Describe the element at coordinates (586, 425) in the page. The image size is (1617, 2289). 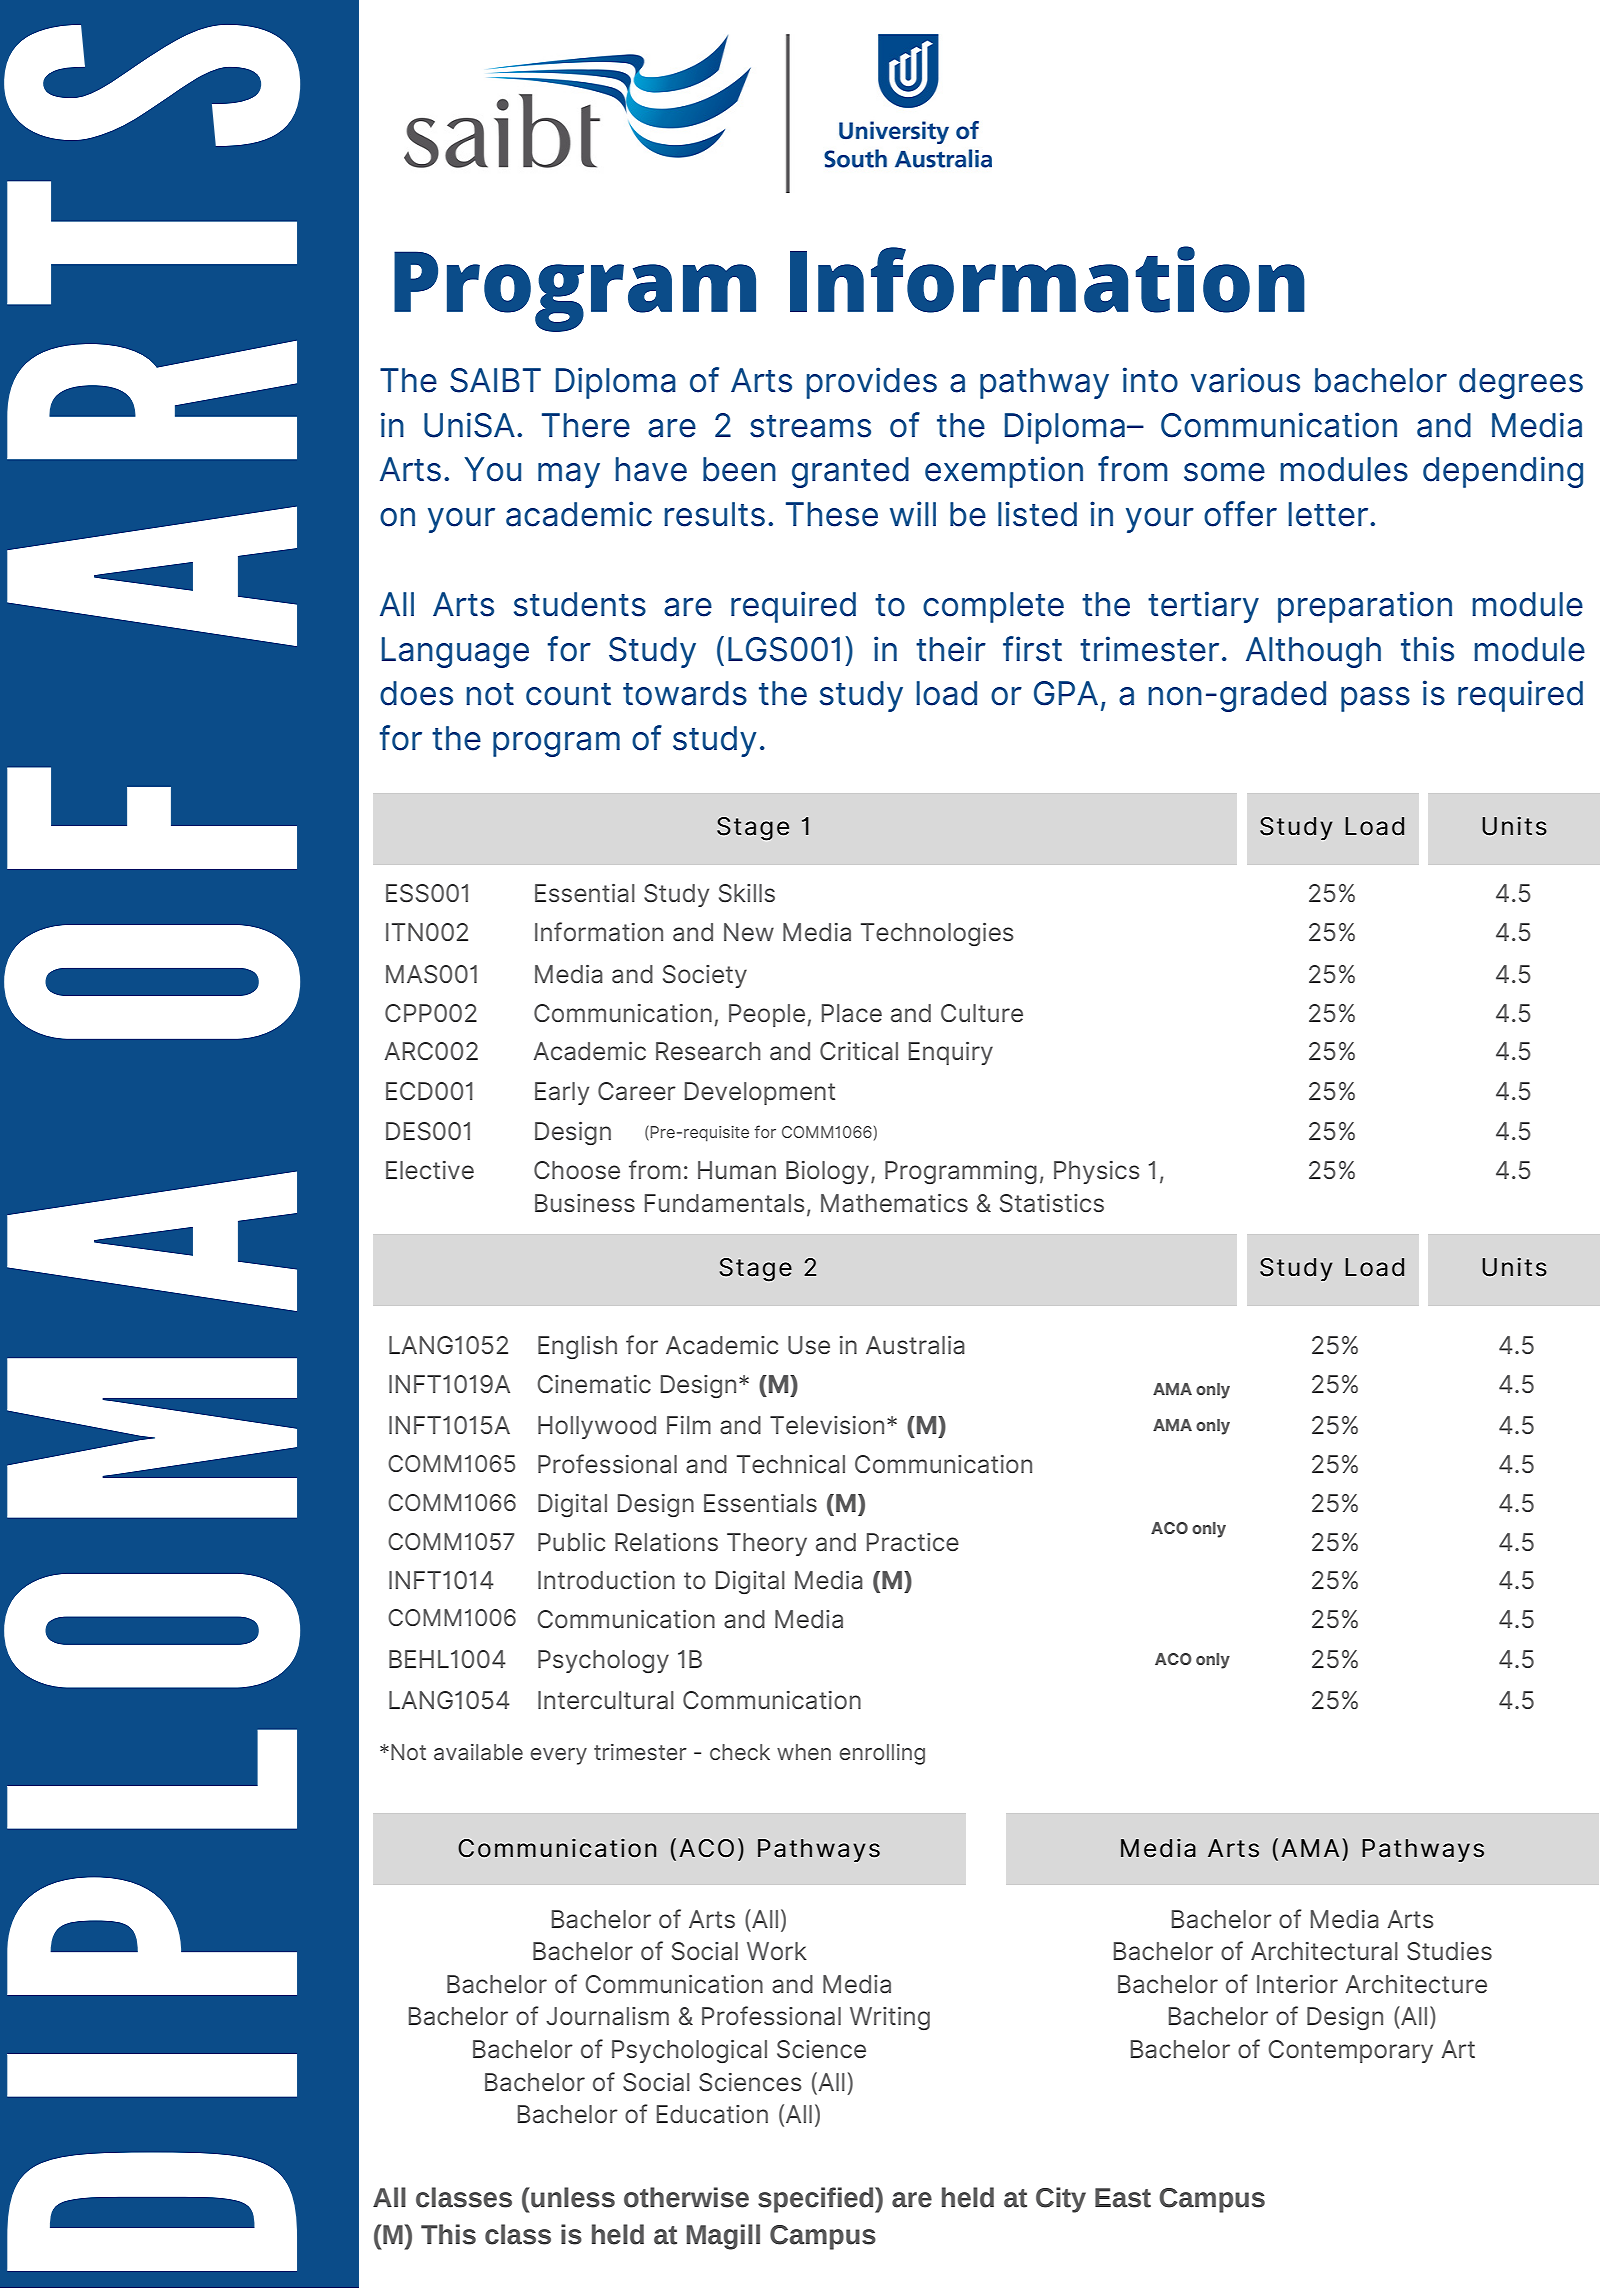
I see `There` at that location.
